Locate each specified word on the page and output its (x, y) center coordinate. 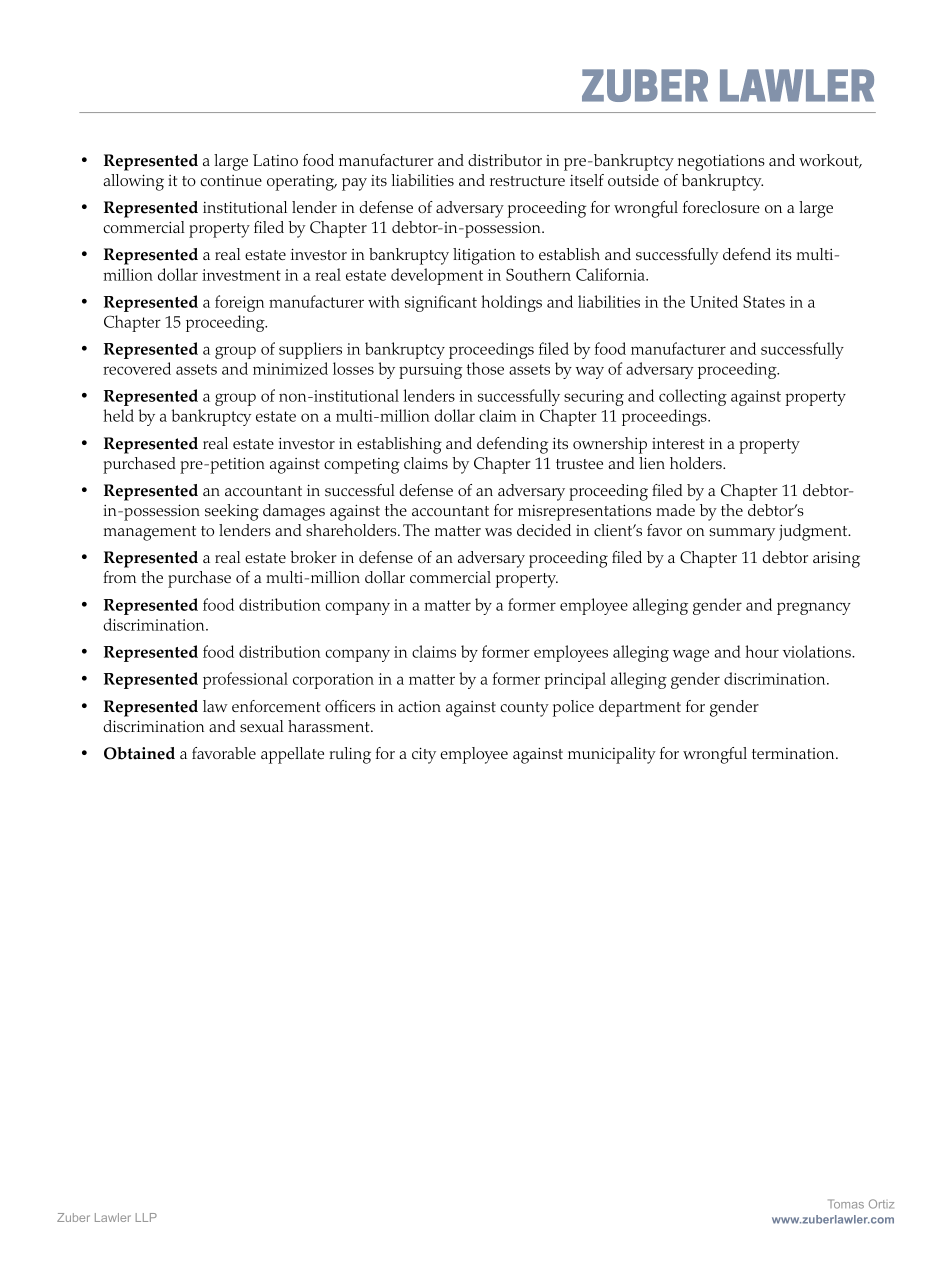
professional (245, 680)
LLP (146, 1217)
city (424, 755)
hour (762, 651)
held (118, 415)
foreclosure (721, 207)
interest (678, 443)
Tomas (846, 1204)
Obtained (139, 753)
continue (231, 180)
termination (794, 753)
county (524, 709)
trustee (579, 464)
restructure (527, 181)
